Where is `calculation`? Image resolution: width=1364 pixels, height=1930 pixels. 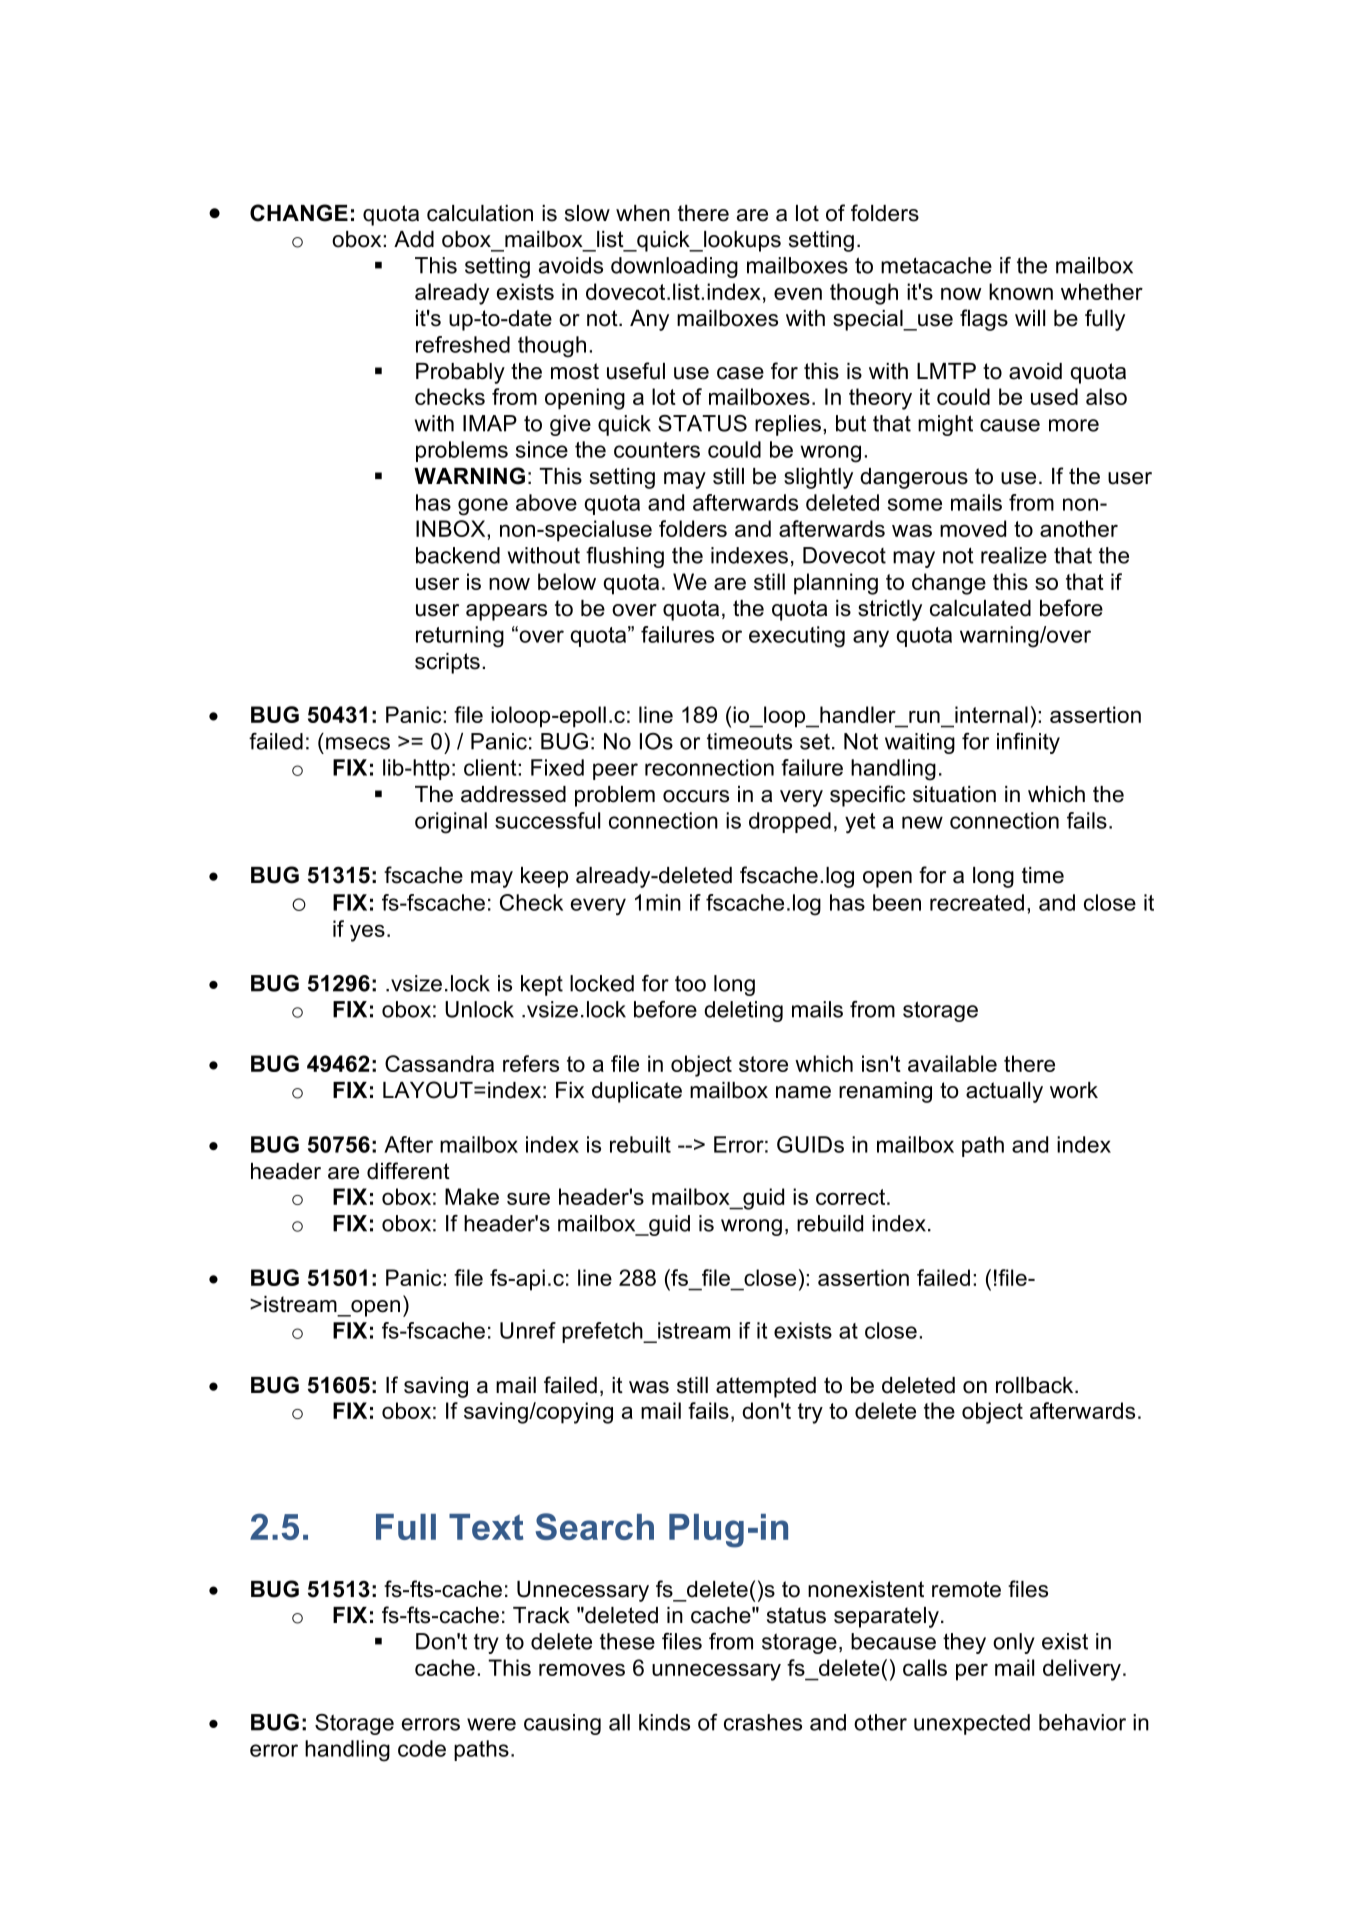 calculation is located at coordinates (480, 213).
